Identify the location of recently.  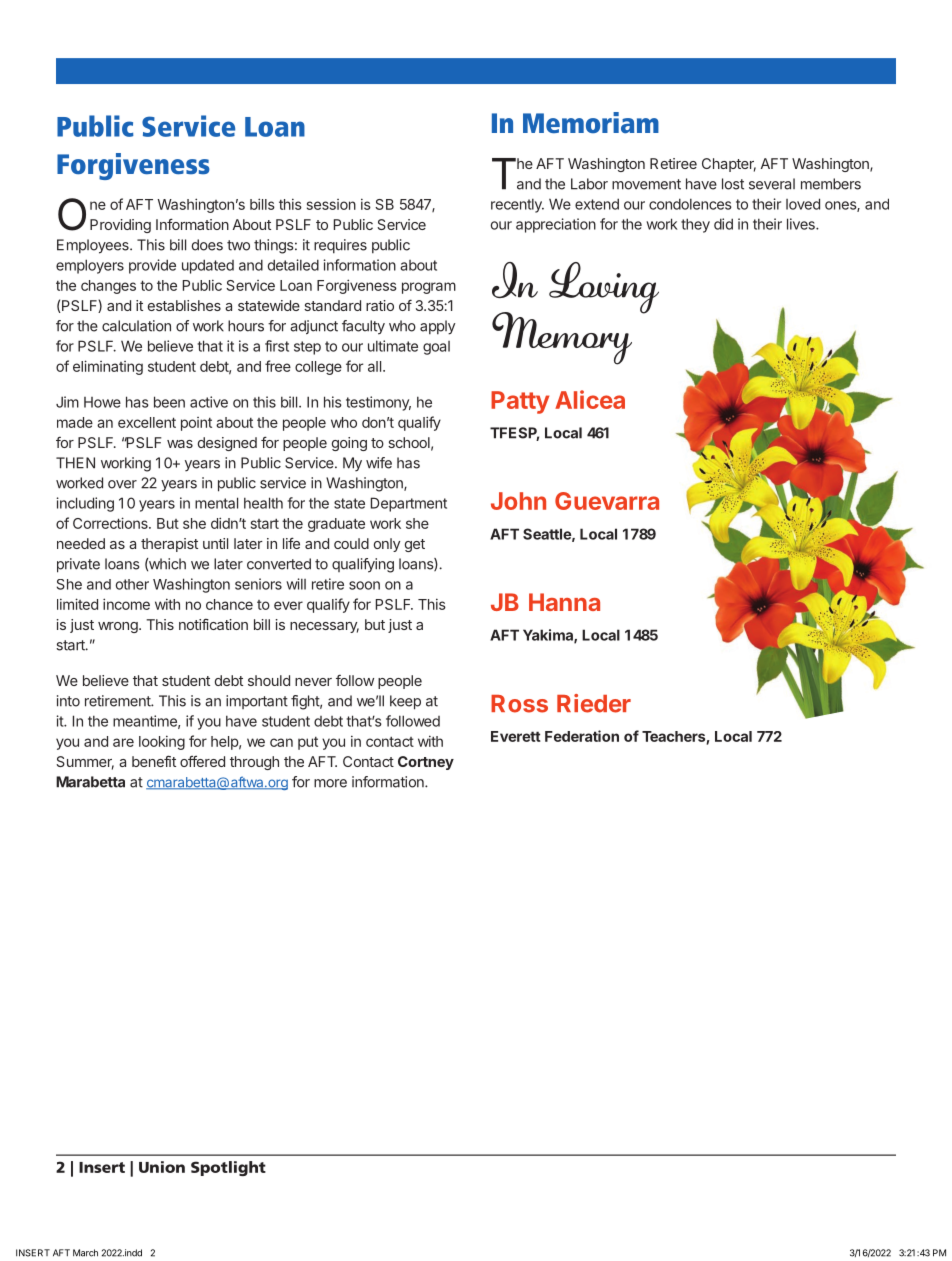
(517, 205).
